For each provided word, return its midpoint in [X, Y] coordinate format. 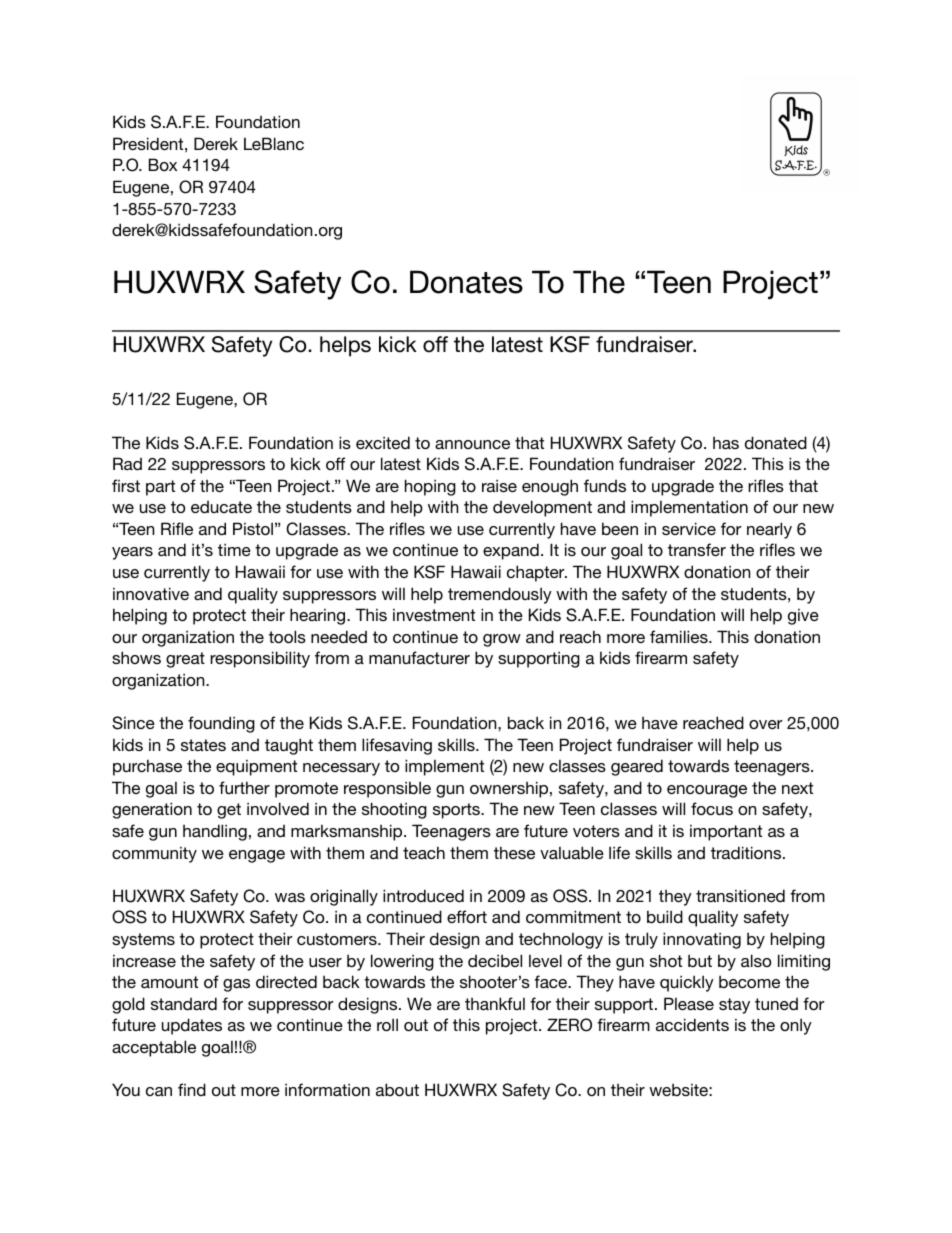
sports [457, 811]
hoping [430, 487]
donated [776, 442]
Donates [466, 282]
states [203, 745]
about [397, 1089]
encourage [707, 791]
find [192, 1089]
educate [221, 507]
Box [163, 164]
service [689, 528]
